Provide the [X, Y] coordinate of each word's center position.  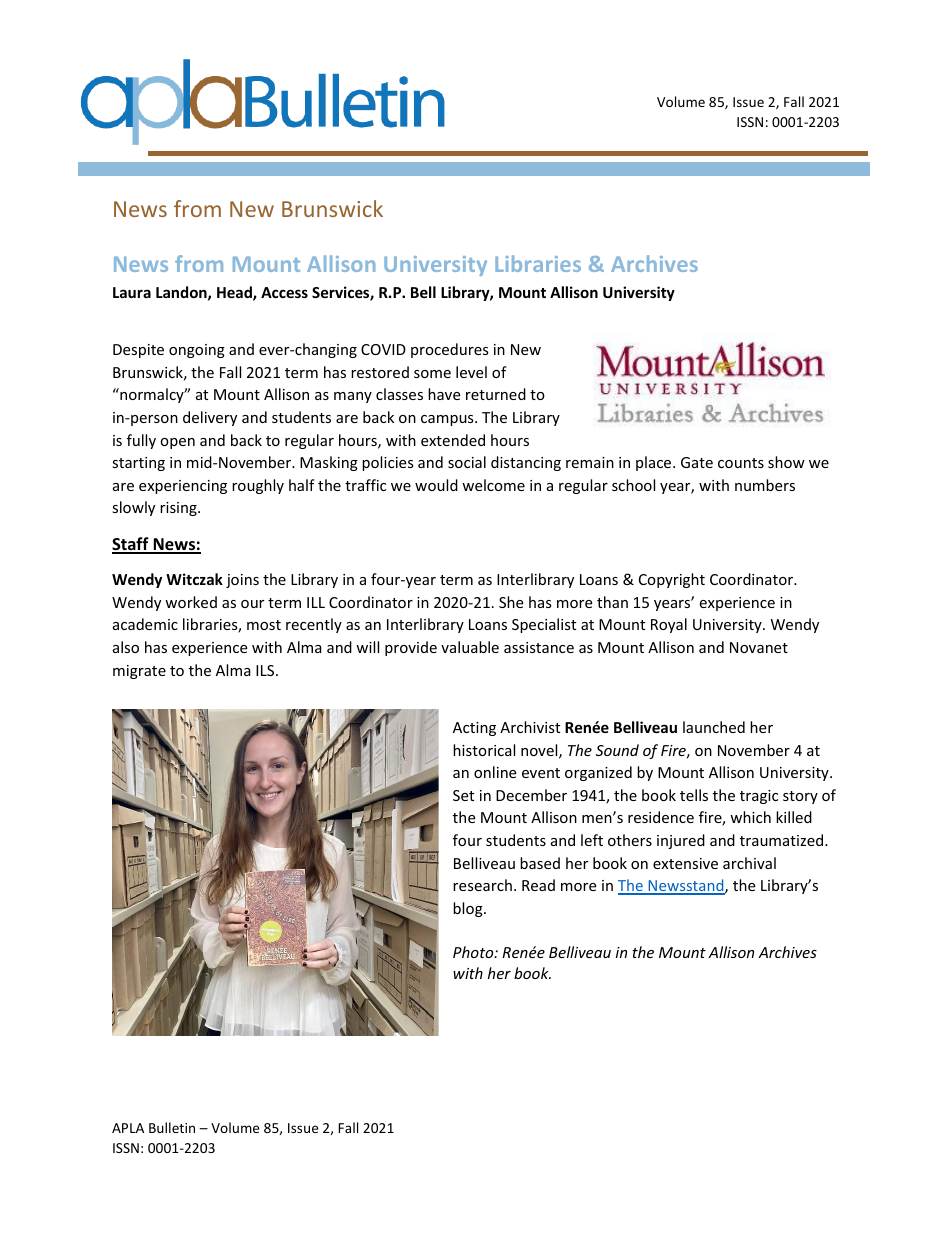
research [482, 885]
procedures [450, 350]
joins [242, 581]
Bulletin [172, 1127]
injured [681, 841]
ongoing [197, 351]
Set [463, 795]
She [511, 602]
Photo [474, 952]
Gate [697, 462]
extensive [685, 863]
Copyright [672, 580]
